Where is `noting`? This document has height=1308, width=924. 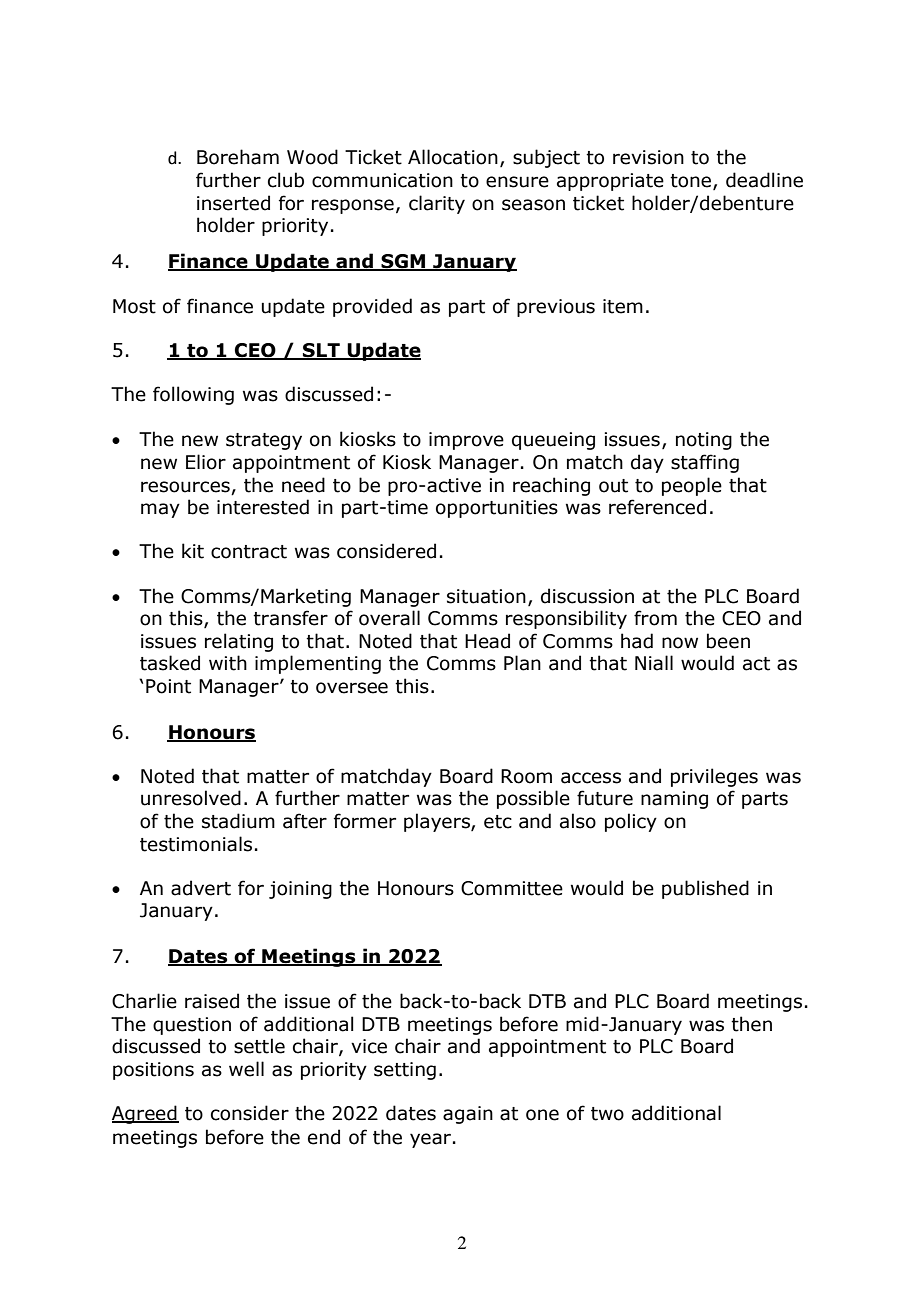
noting is located at coordinates (704, 441).
